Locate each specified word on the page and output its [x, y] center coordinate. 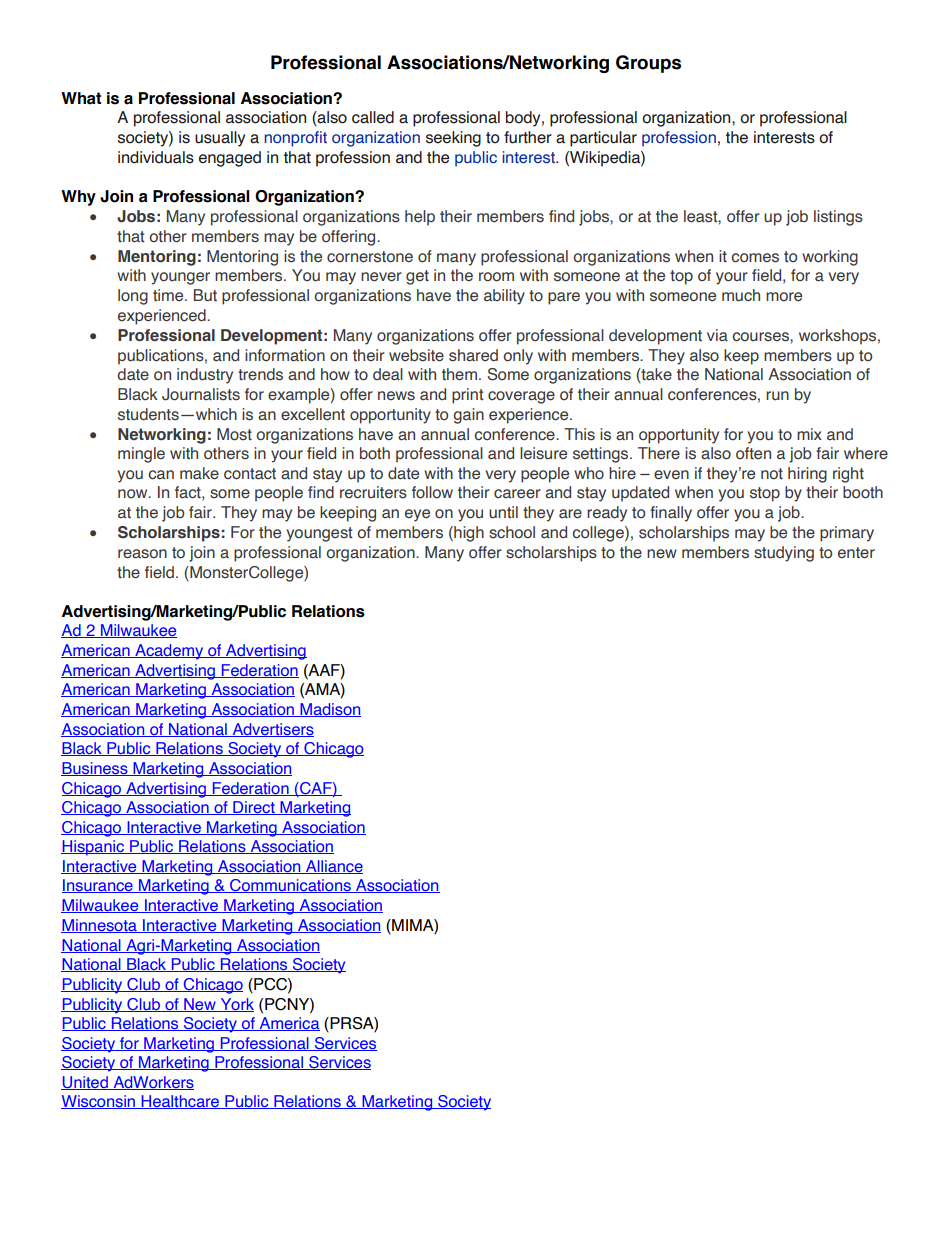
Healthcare [180, 1102]
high [468, 534]
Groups [648, 64]
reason [142, 554]
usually [220, 139]
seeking [453, 139]
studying [784, 554]
